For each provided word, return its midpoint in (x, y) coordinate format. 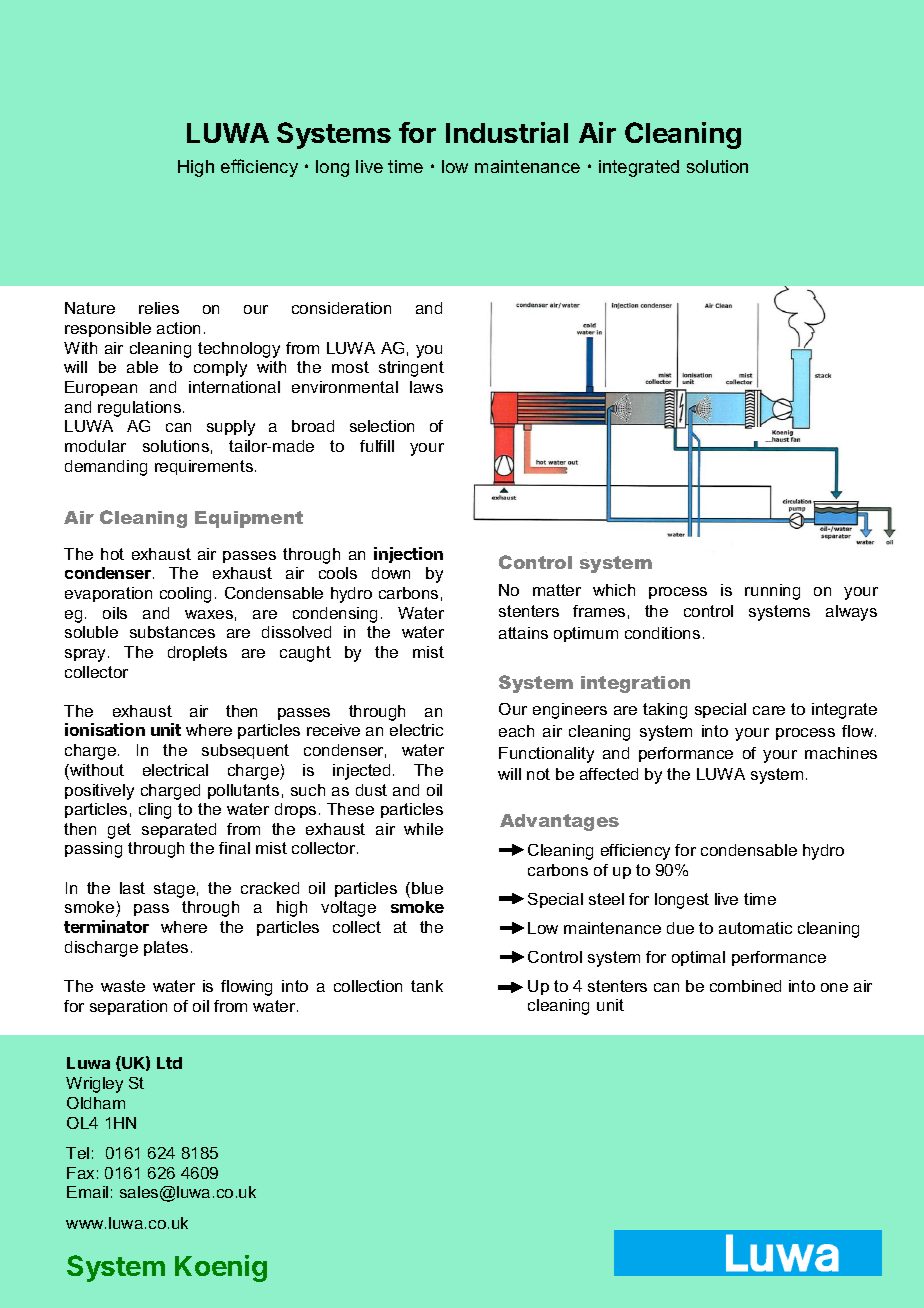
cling (155, 811)
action (178, 328)
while (423, 829)
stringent (411, 369)
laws (426, 387)
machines (841, 753)
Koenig (221, 1268)
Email (87, 1192)
